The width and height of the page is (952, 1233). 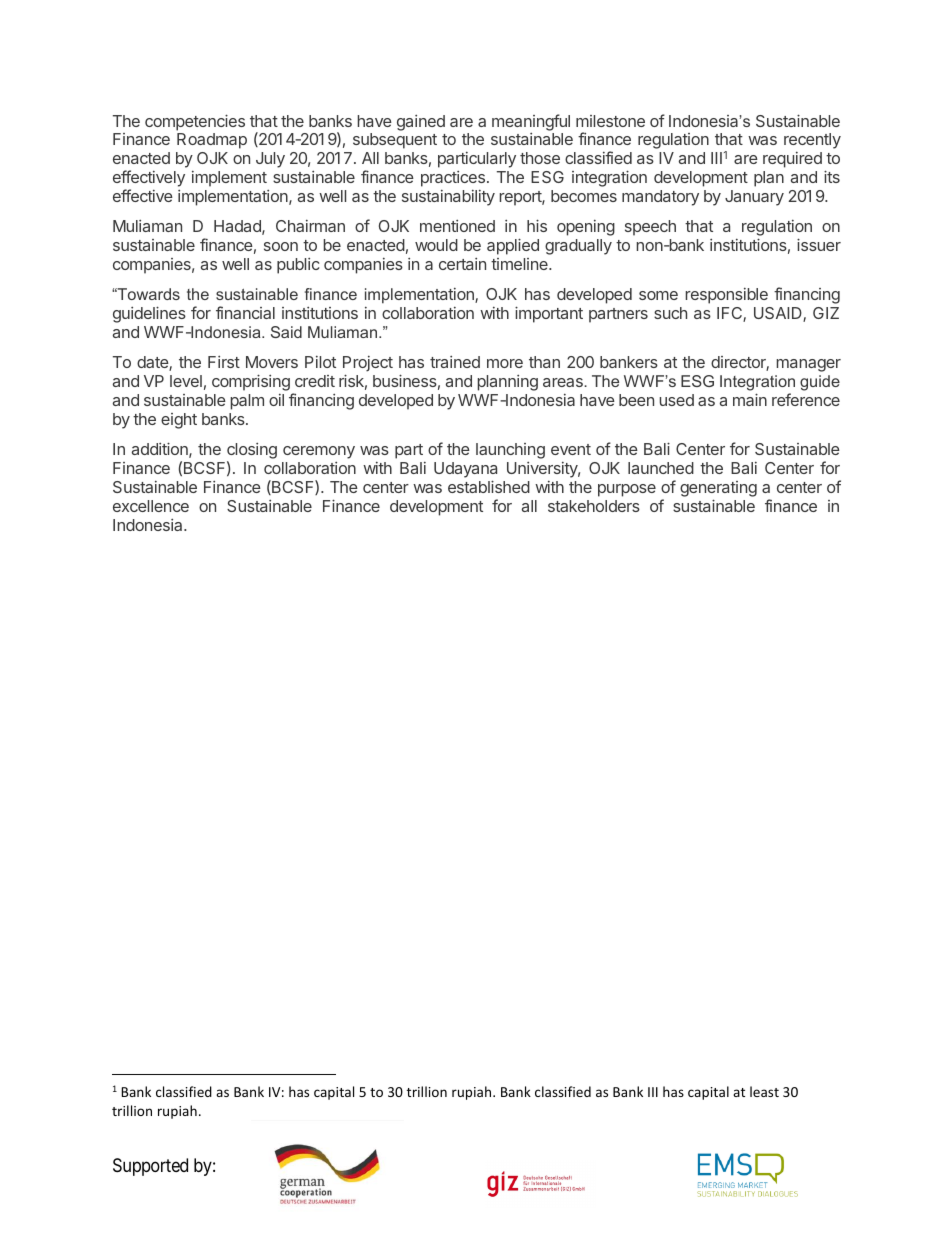 I want to click on excellence, so click(x=151, y=506).
